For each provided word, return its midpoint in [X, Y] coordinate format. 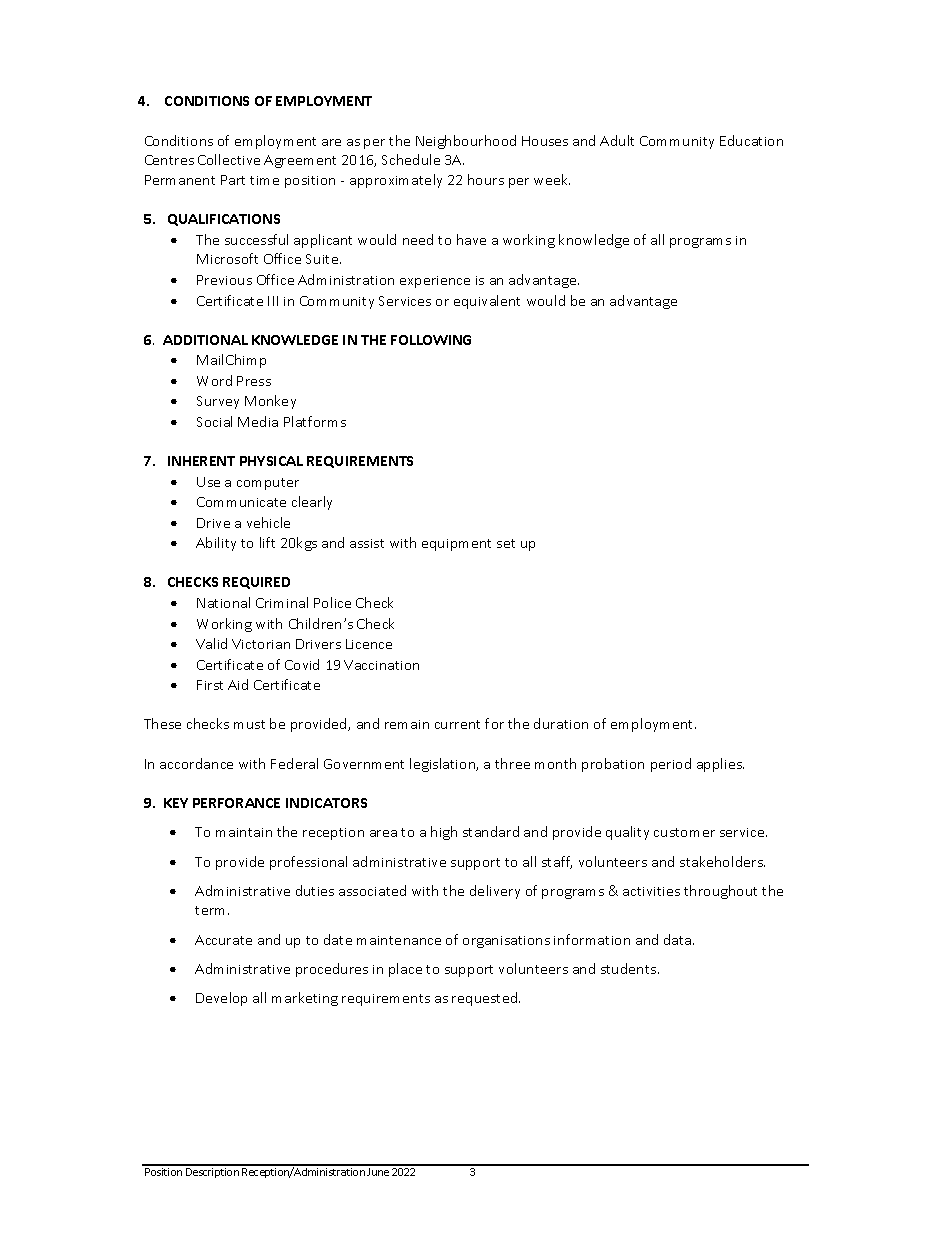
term [212, 910]
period [671, 765]
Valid [211, 643]
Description [212, 1173]
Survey [218, 402]
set [506, 543]
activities [651, 891]
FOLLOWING [431, 340]
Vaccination [381, 665]
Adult [617, 140]
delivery [495, 892]
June [378, 1172]
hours [486, 179]
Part [233, 180]
